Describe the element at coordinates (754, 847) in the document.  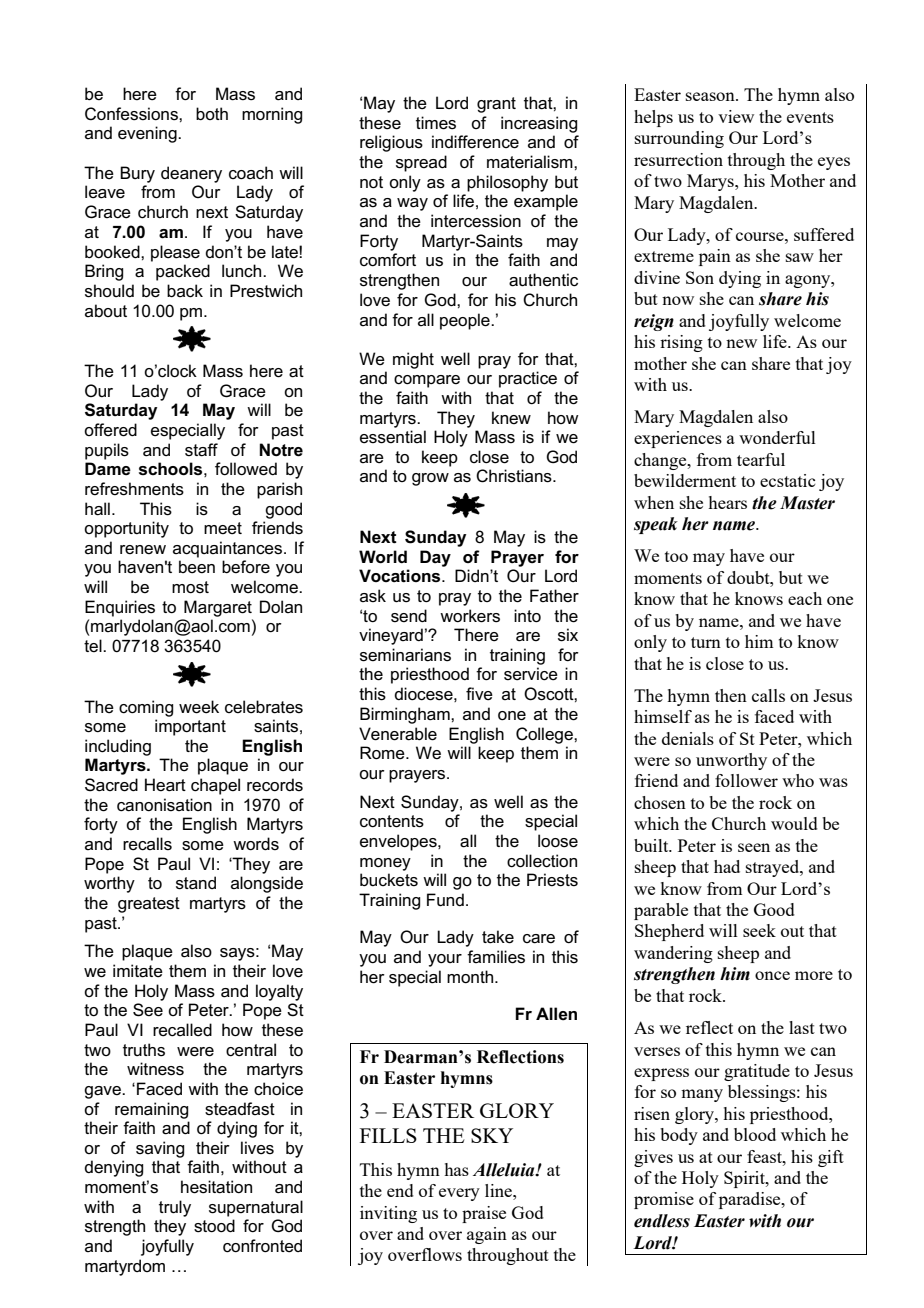
I see `seen` at that location.
